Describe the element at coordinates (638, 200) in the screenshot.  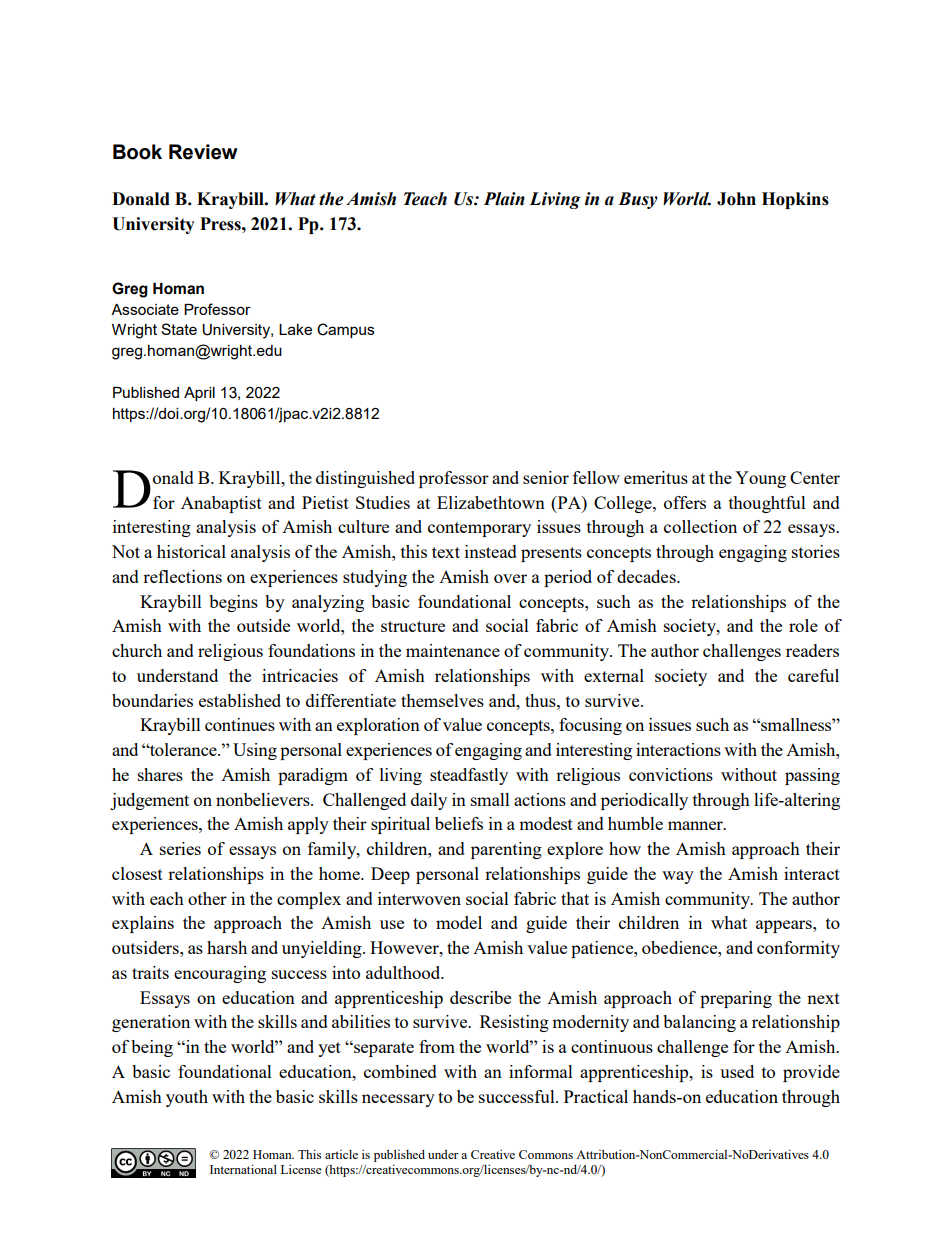
I see `Busy` at that location.
